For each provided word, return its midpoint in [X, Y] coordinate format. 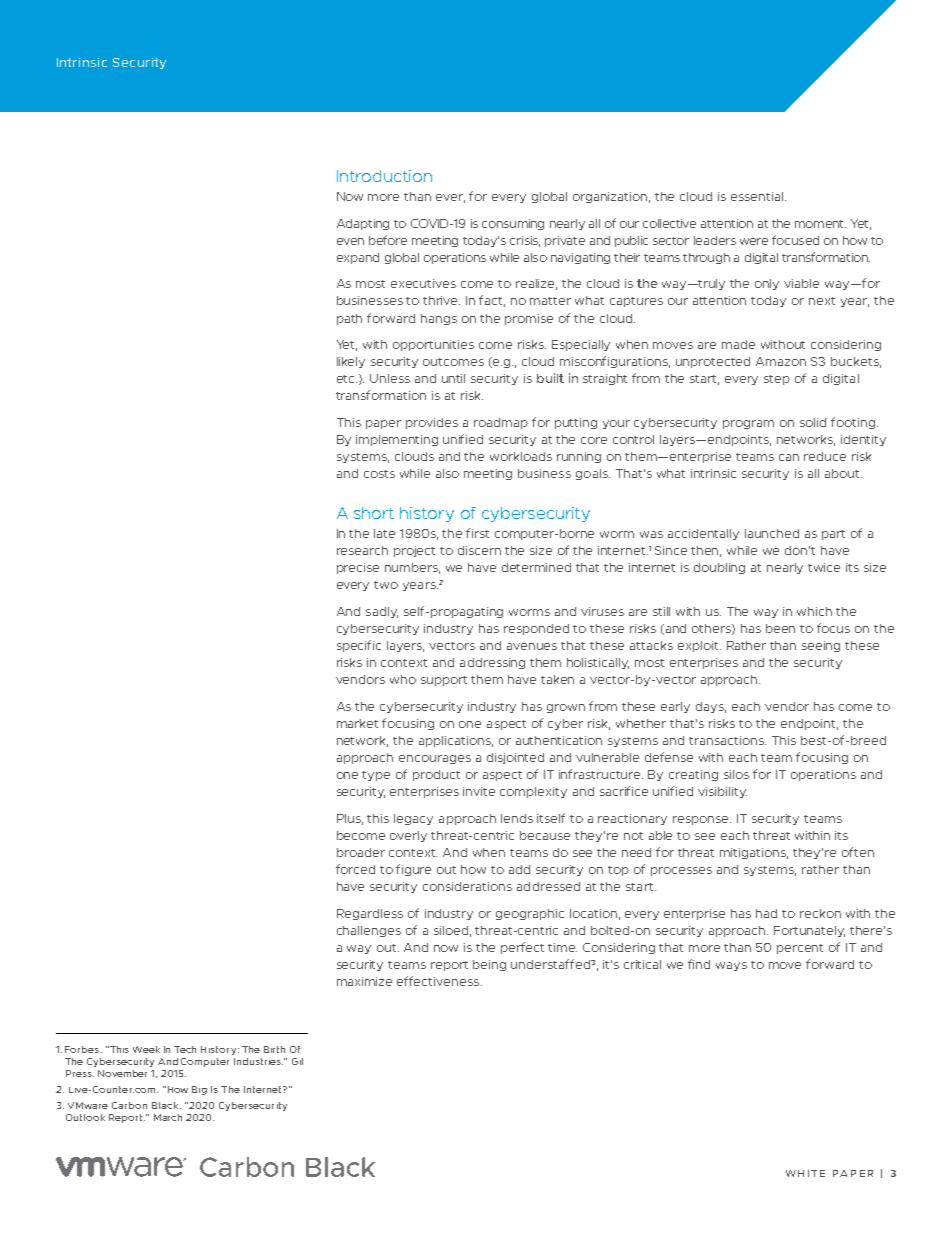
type [376, 776]
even [350, 241]
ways [731, 966]
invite [479, 791]
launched [772, 533]
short [374, 513]
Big [199, 1090]
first [477, 533]
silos [736, 774]
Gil [297, 1061]
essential [758, 196]
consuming [513, 224]
